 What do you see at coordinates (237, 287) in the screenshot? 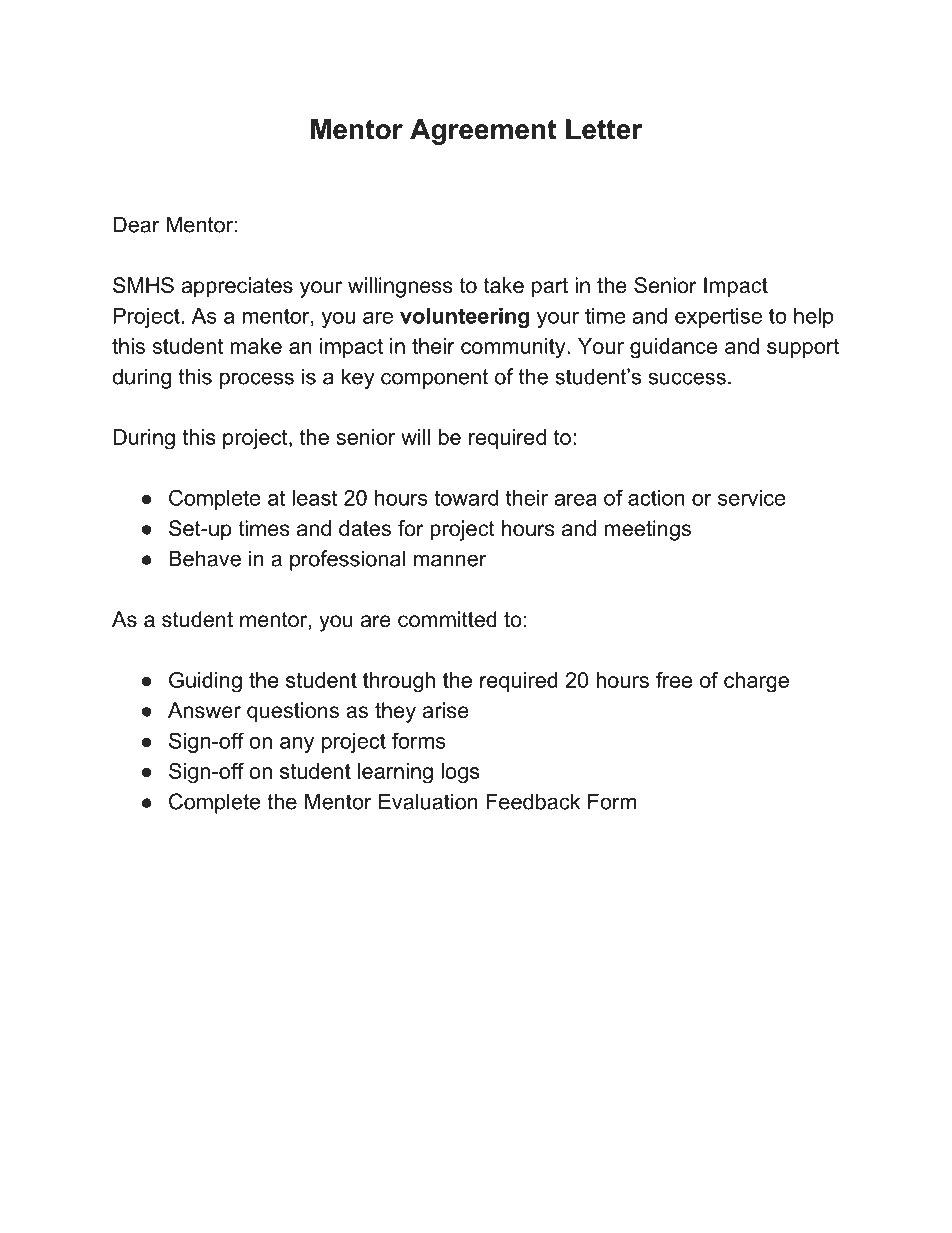
I see `appreciates` at bounding box center [237, 287].
